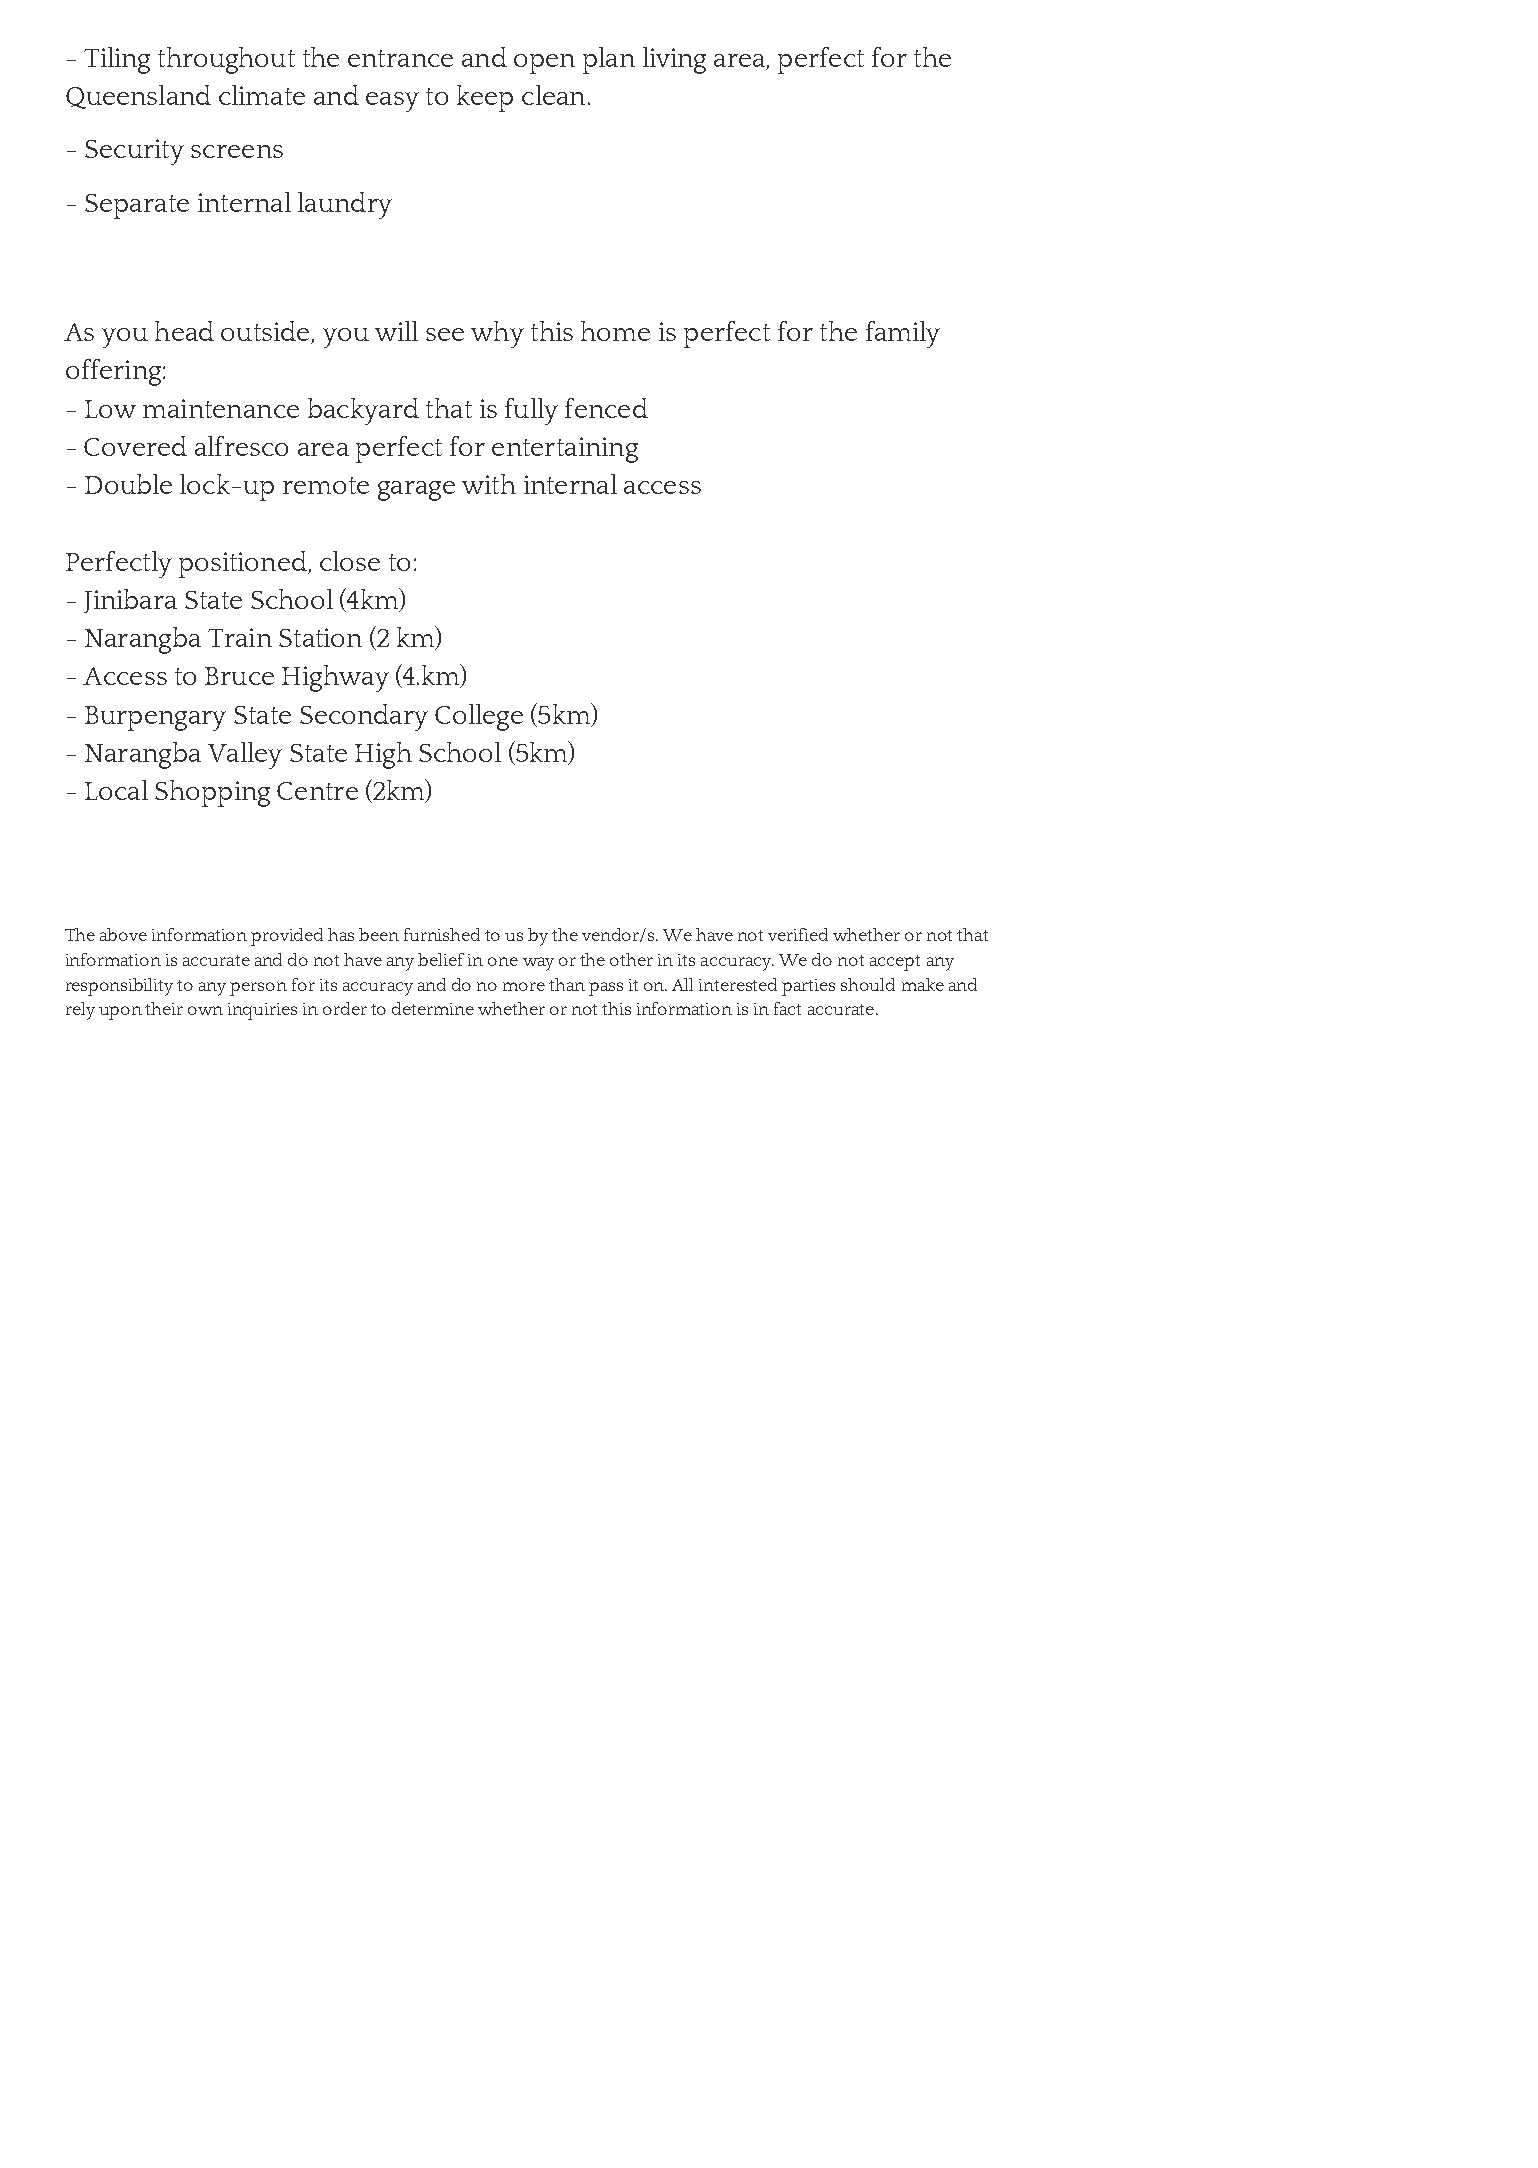  I want to click on with, so click(489, 484).
